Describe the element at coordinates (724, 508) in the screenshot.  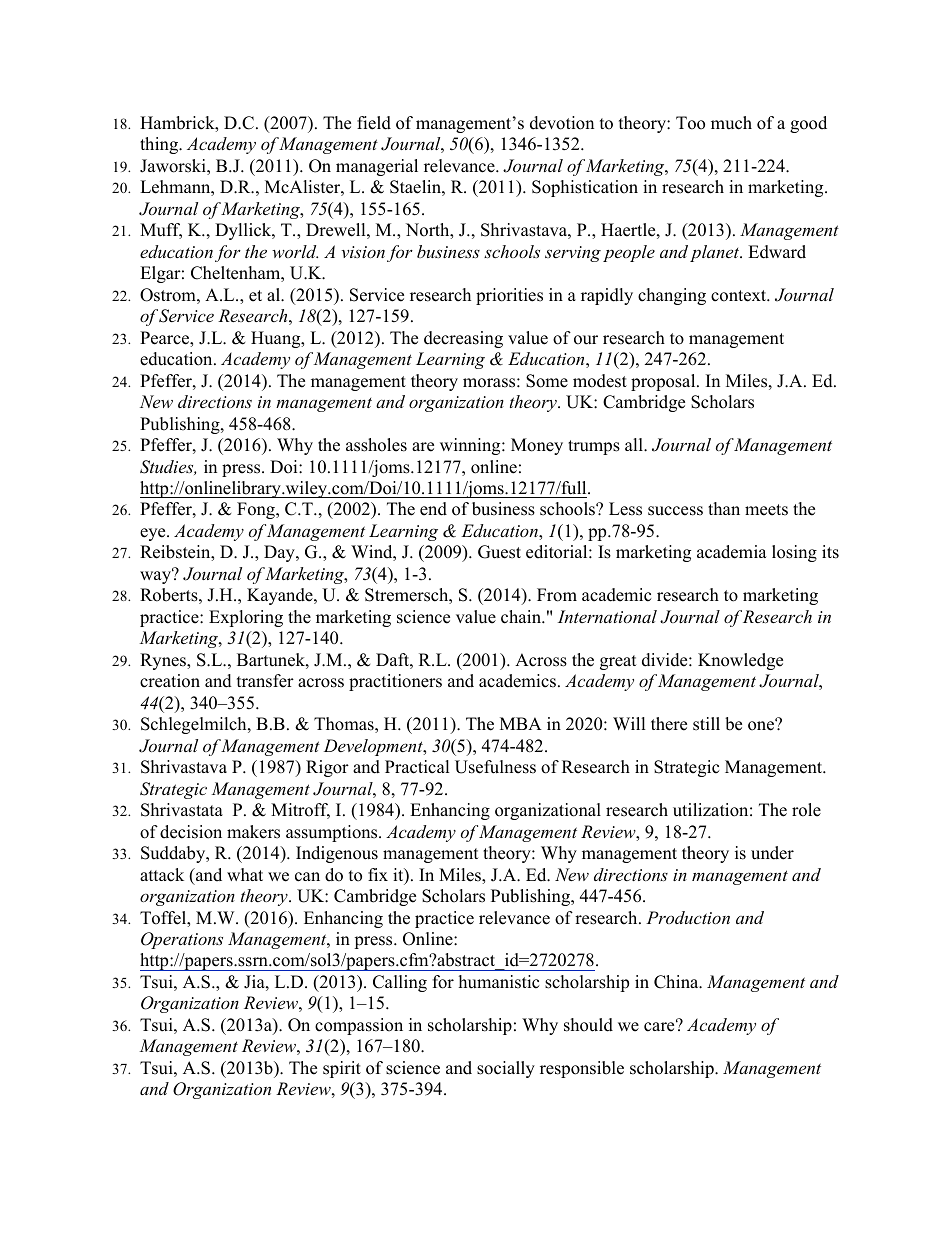
I see `than` at that location.
